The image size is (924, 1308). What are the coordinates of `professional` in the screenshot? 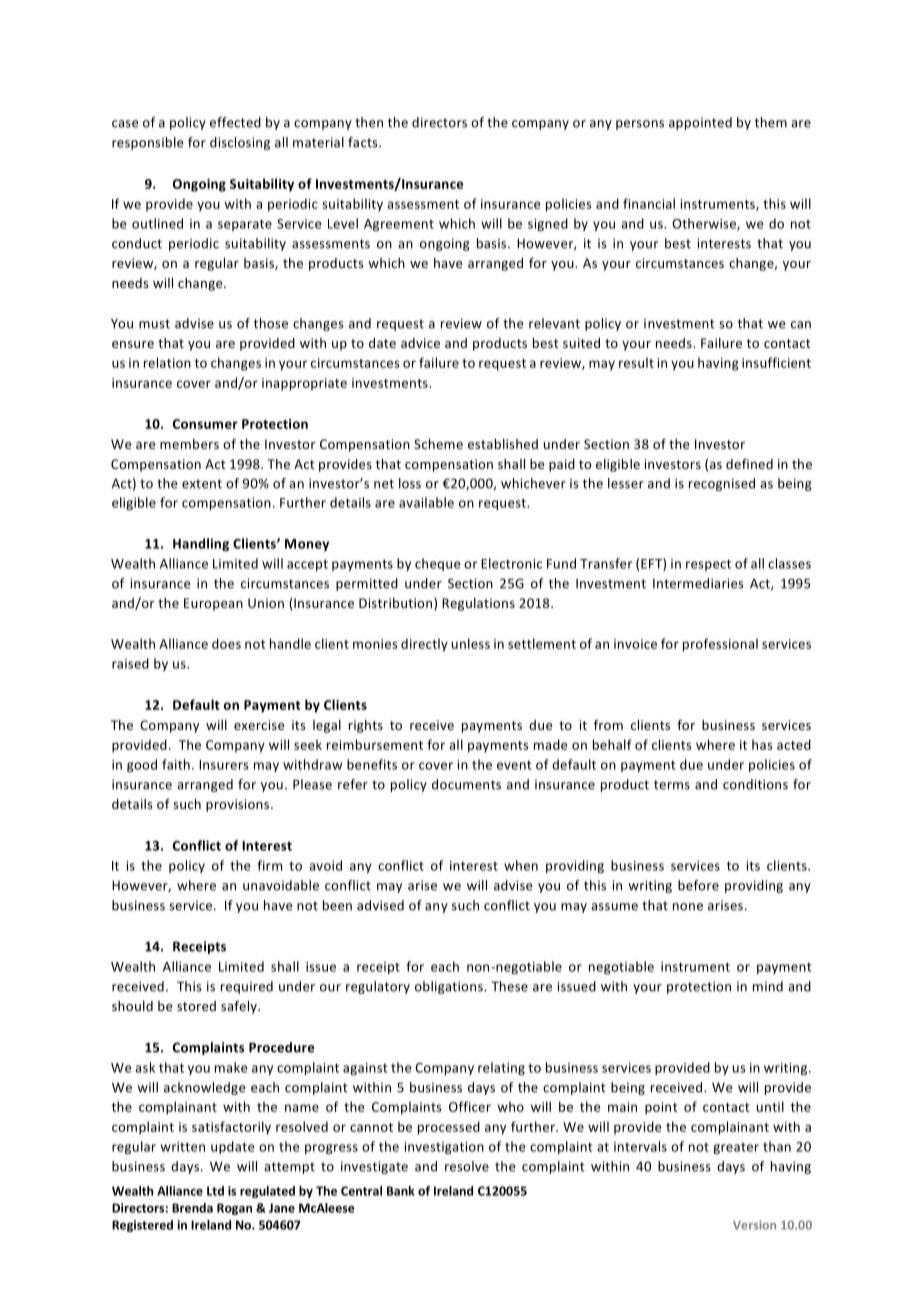 It's located at (720, 645).
